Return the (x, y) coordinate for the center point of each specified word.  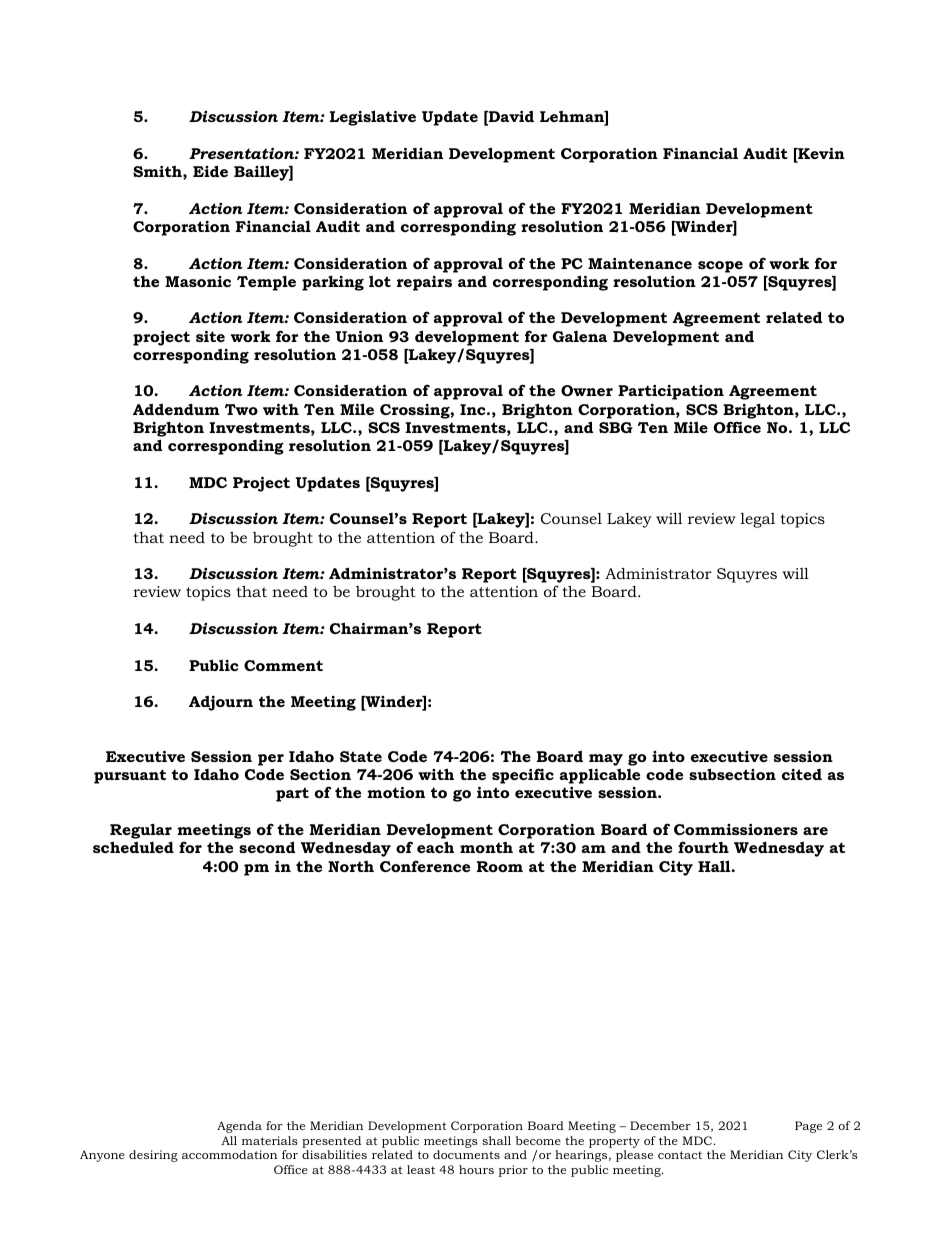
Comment (283, 665)
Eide (210, 171)
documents (466, 1154)
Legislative (373, 118)
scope (720, 267)
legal (758, 520)
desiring (153, 1156)
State (361, 756)
